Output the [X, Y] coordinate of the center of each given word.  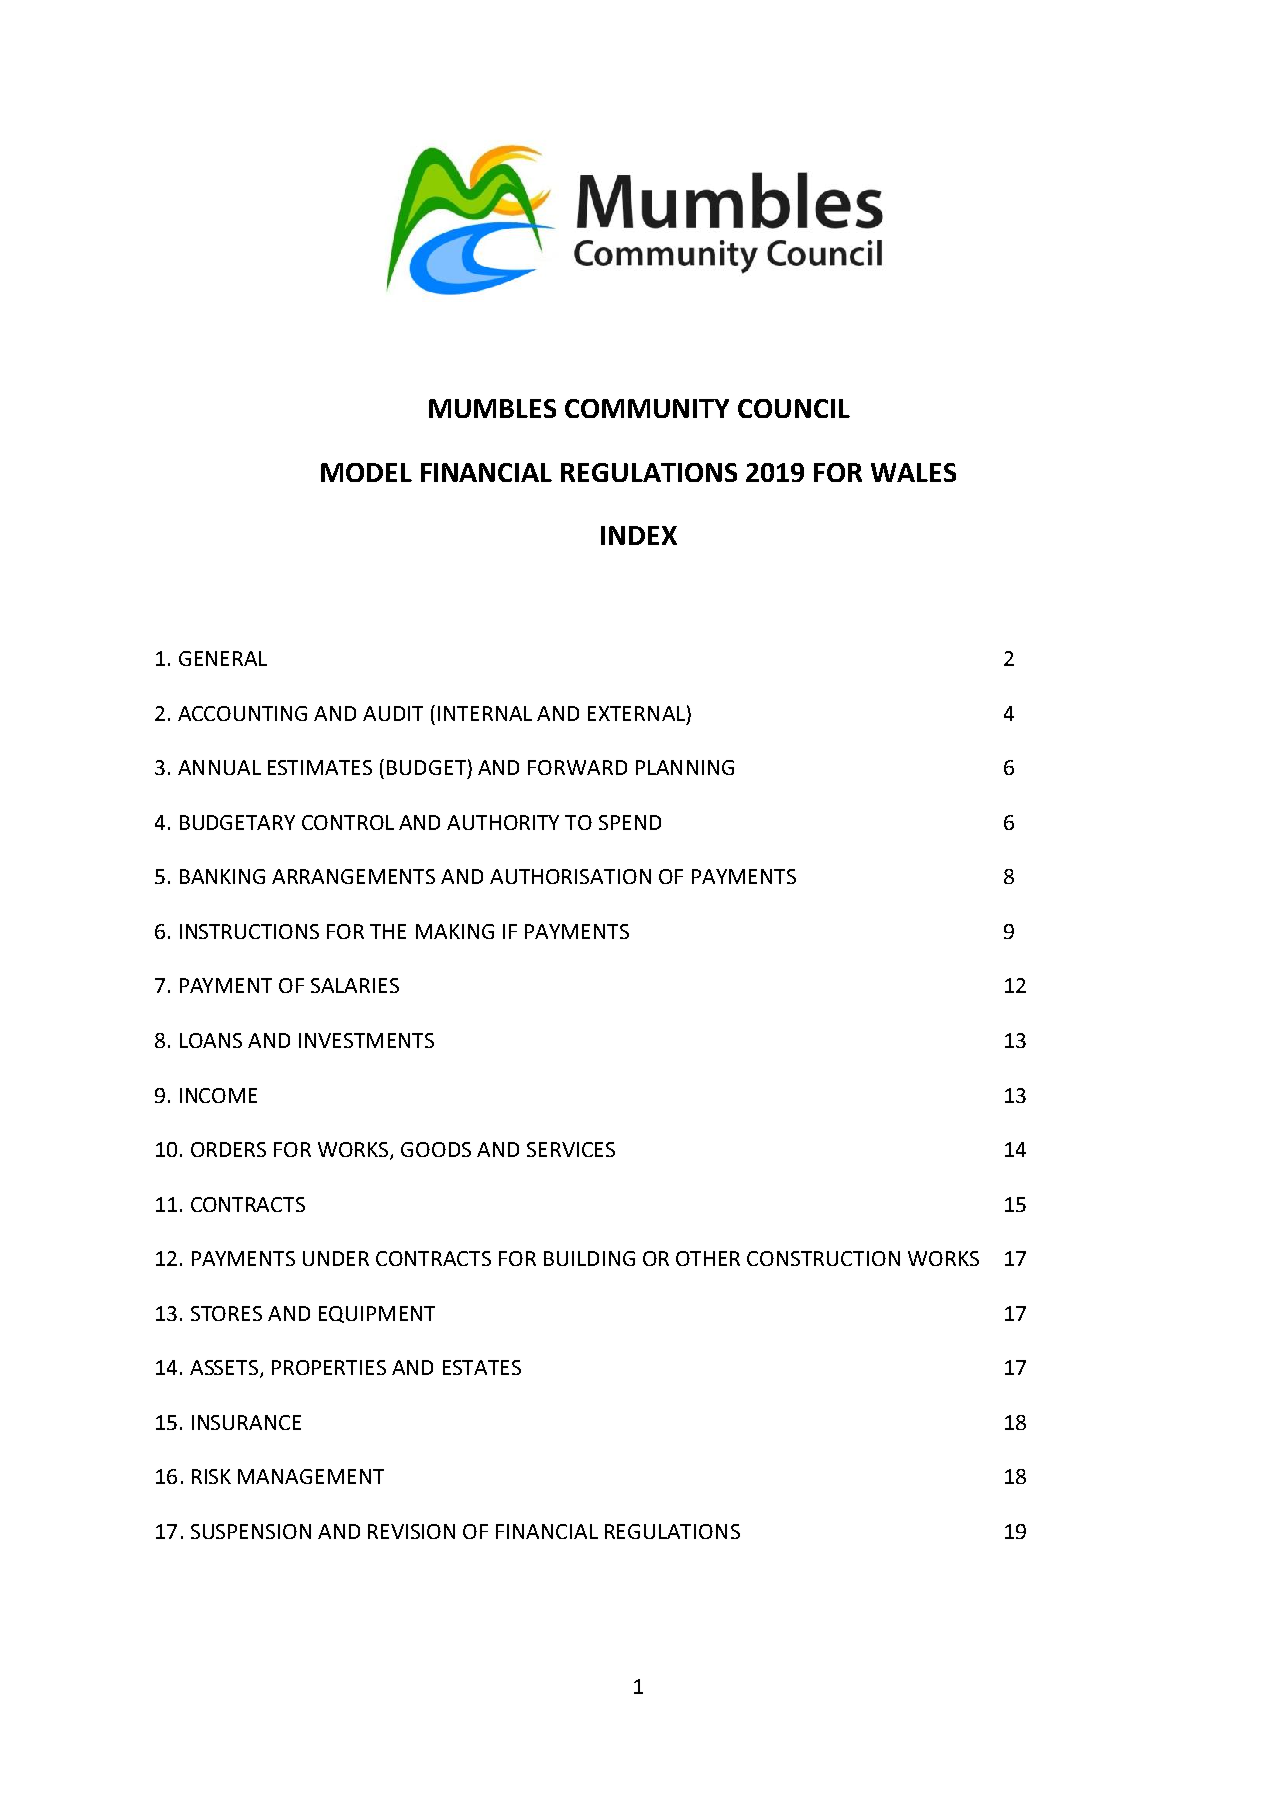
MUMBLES [492, 408]
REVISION [411, 1531]
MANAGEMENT [311, 1476]
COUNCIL [794, 408]
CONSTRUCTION [823, 1258]
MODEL [366, 472]
